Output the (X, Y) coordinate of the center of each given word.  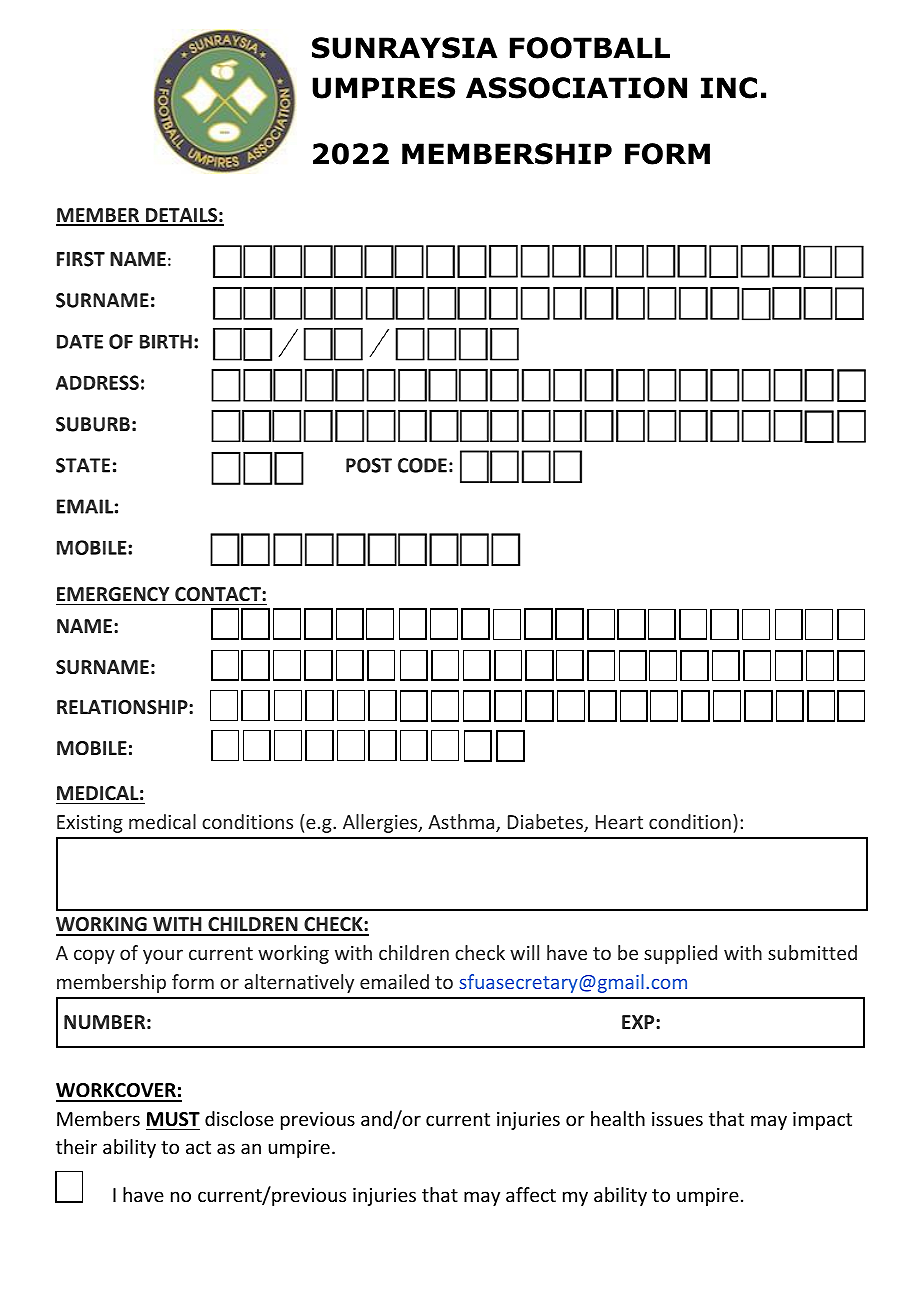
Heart (619, 822)
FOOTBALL (590, 48)
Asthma (462, 823)
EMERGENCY (113, 594)
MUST (173, 1119)
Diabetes (546, 823)
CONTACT (219, 594)
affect (531, 1194)
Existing (90, 824)
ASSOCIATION (576, 88)
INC (729, 88)
